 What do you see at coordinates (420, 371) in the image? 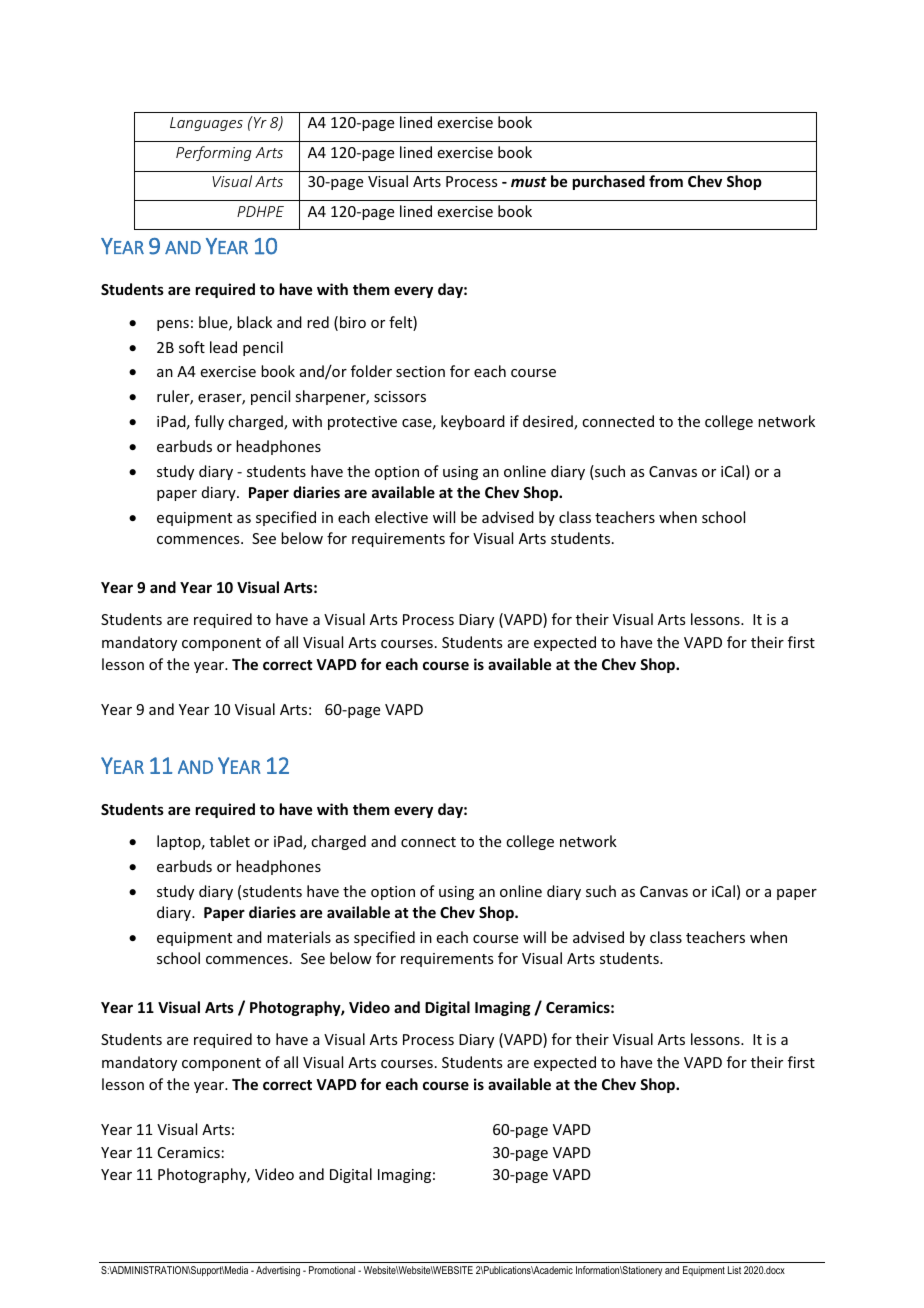
I see `section` at bounding box center [420, 371].
